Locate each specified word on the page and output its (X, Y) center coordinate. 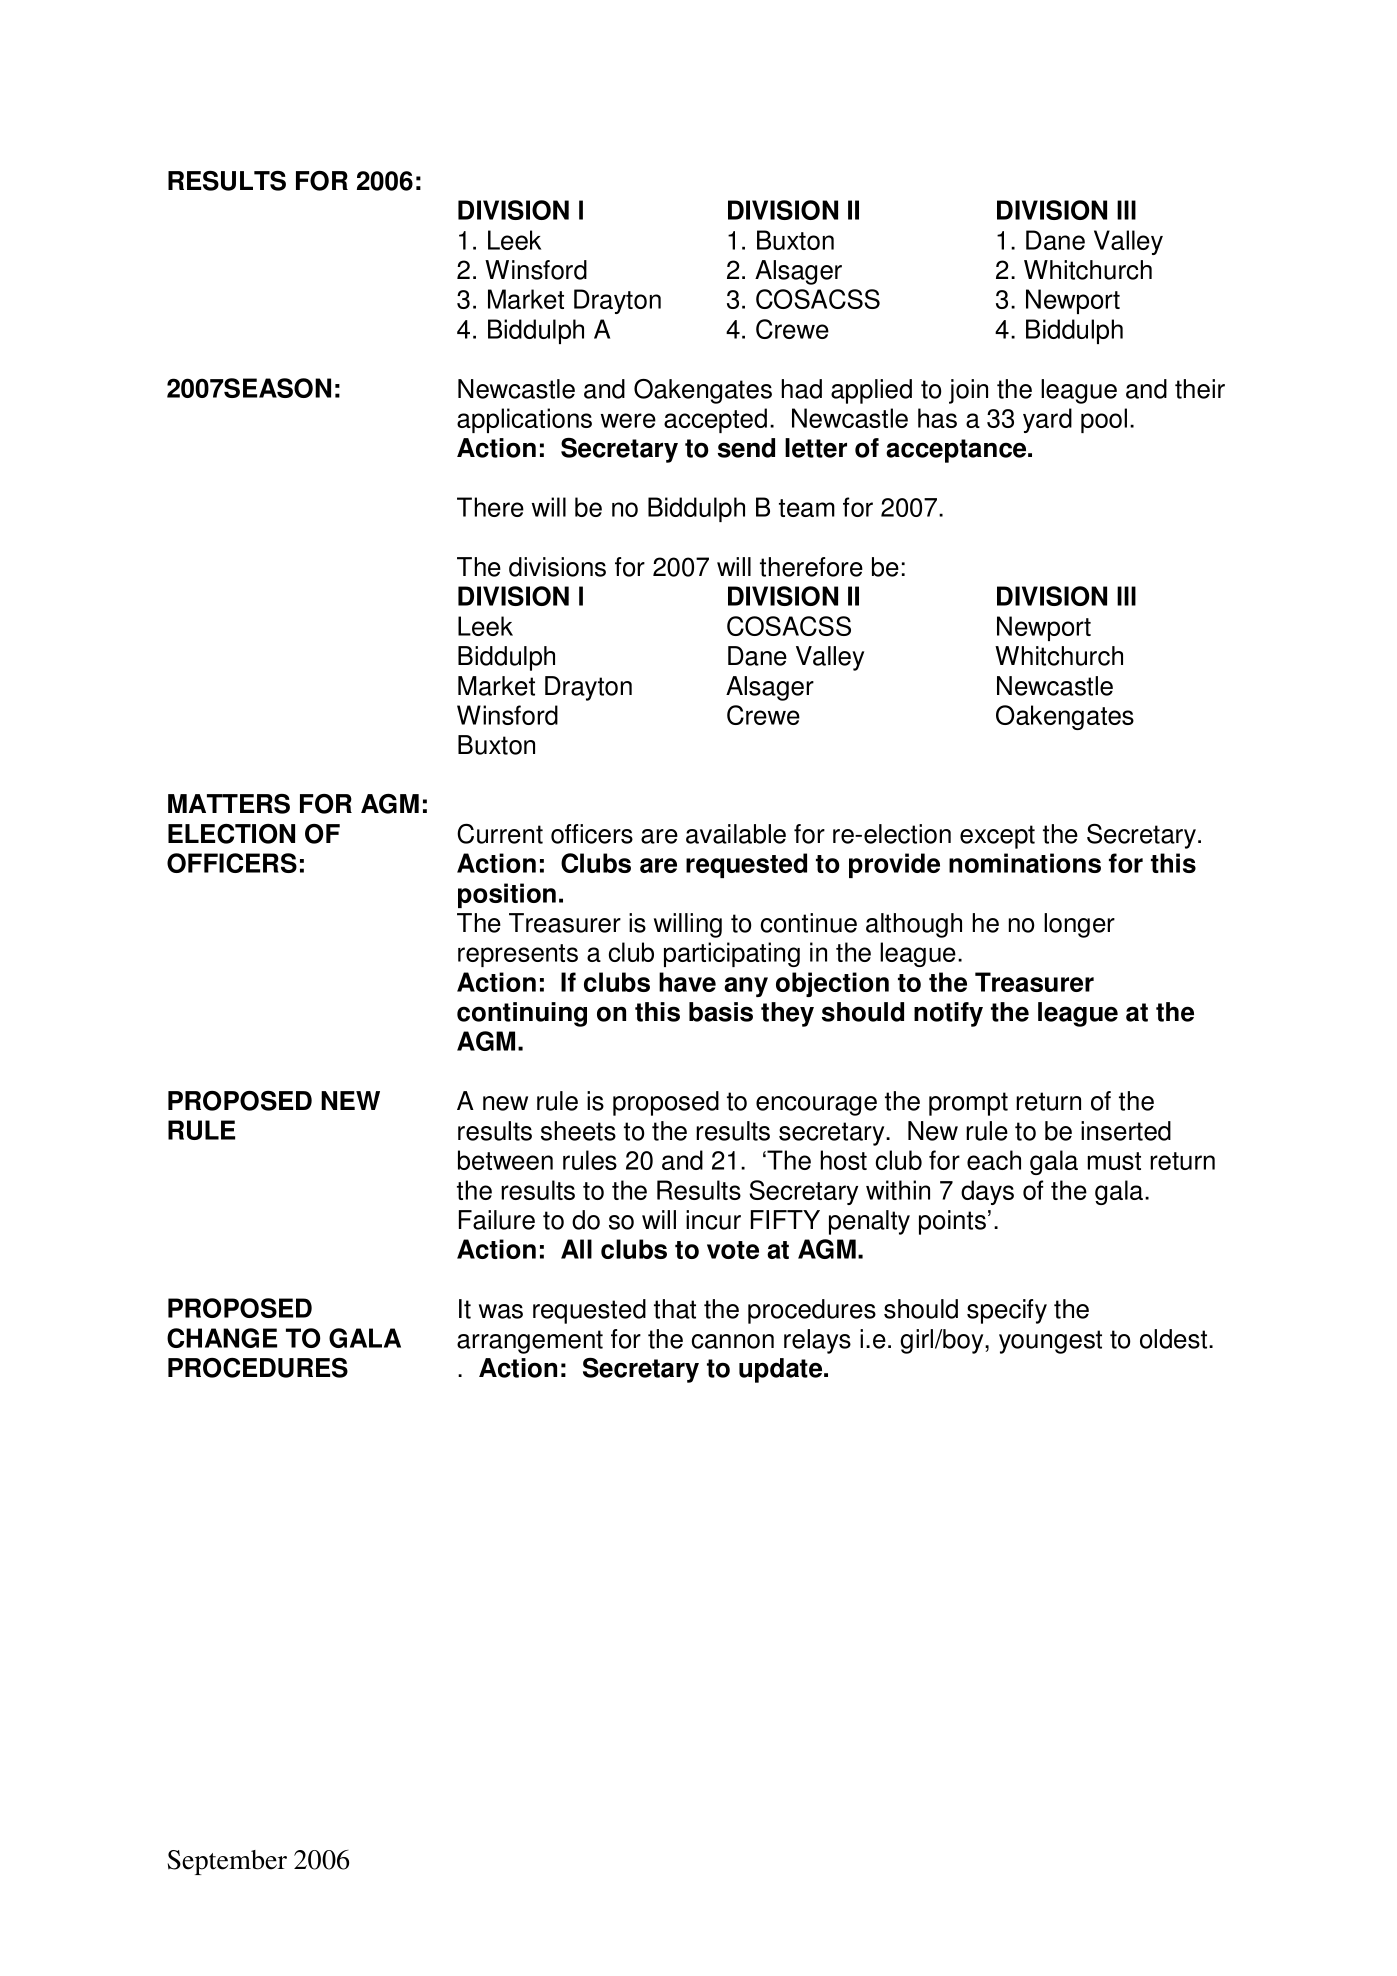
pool (1104, 420)
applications (524, 420)
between (505, 1160)
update (782, 1370)
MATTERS (229, 804)
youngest (1050, 1342)
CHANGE (222, 1338)
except (997, 837)
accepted (715, 420)
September (227, 1862)
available (736, 834)
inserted (1126, 1131)
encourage (816, 1106)
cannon (733, 1341)
